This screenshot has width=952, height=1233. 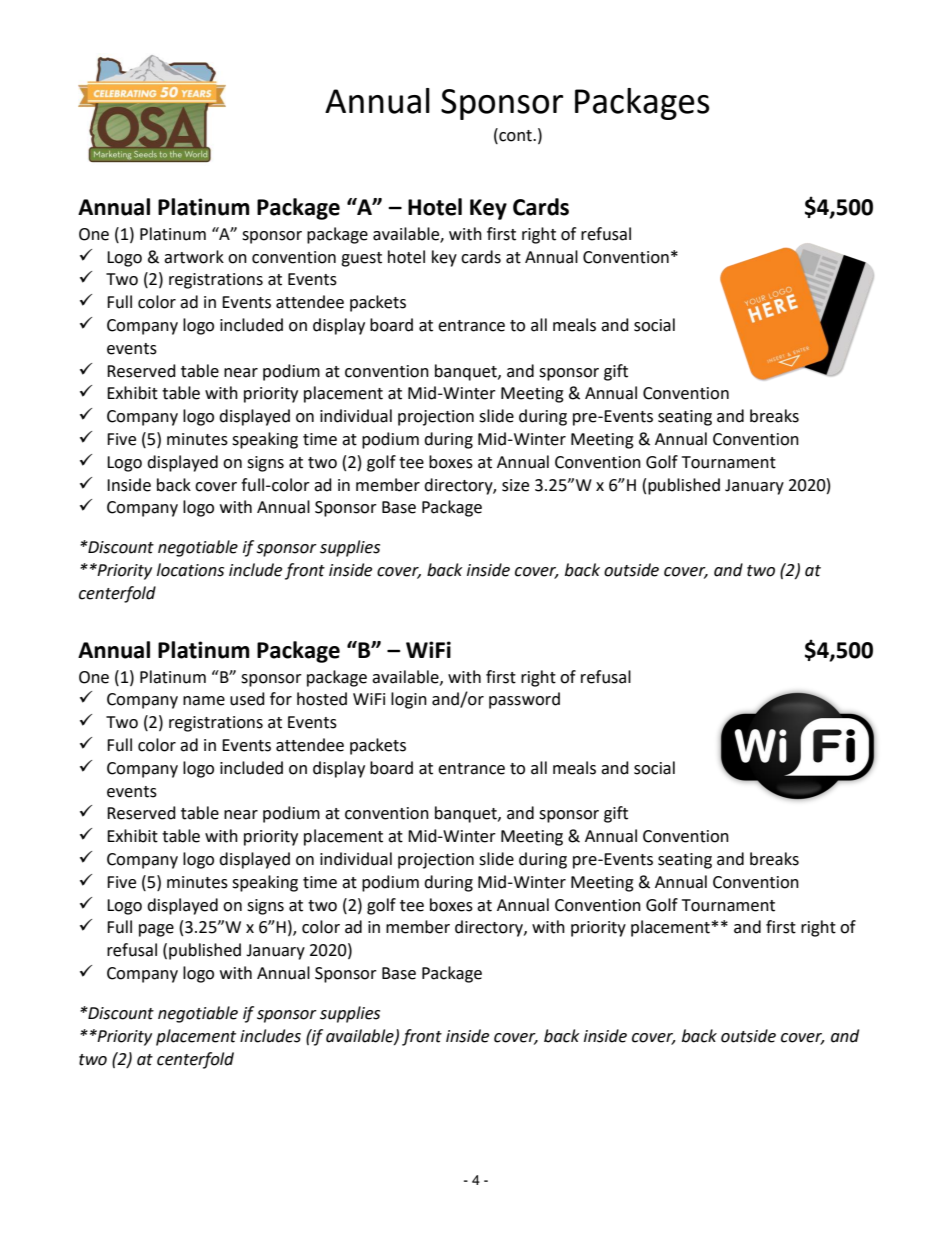 What do you see at coordinates (247, 699) in the screenshot?
I see `used` at bounding box center [247, 699].
